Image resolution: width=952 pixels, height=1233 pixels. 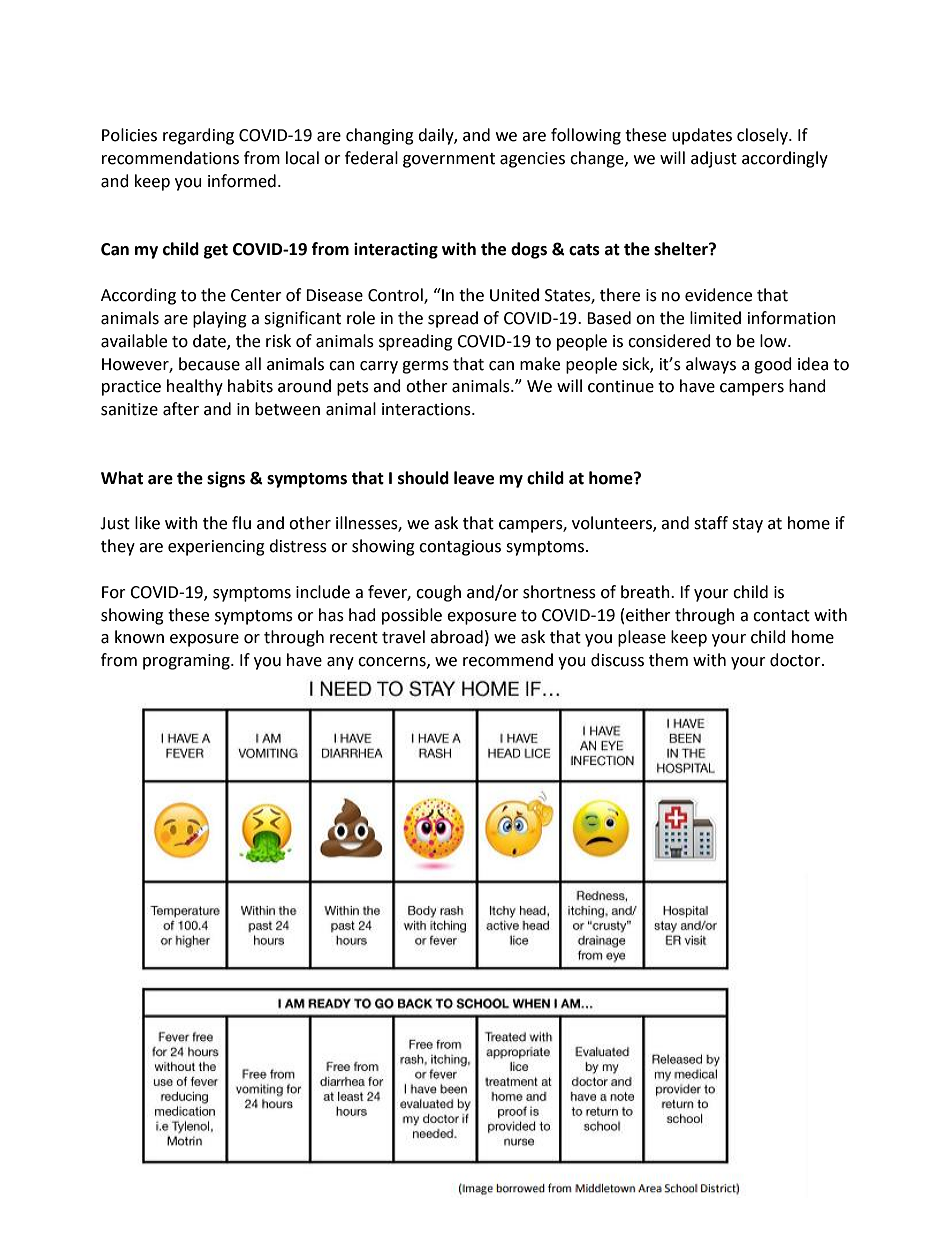 I want to click on programing, so click(x=187, y=662).
